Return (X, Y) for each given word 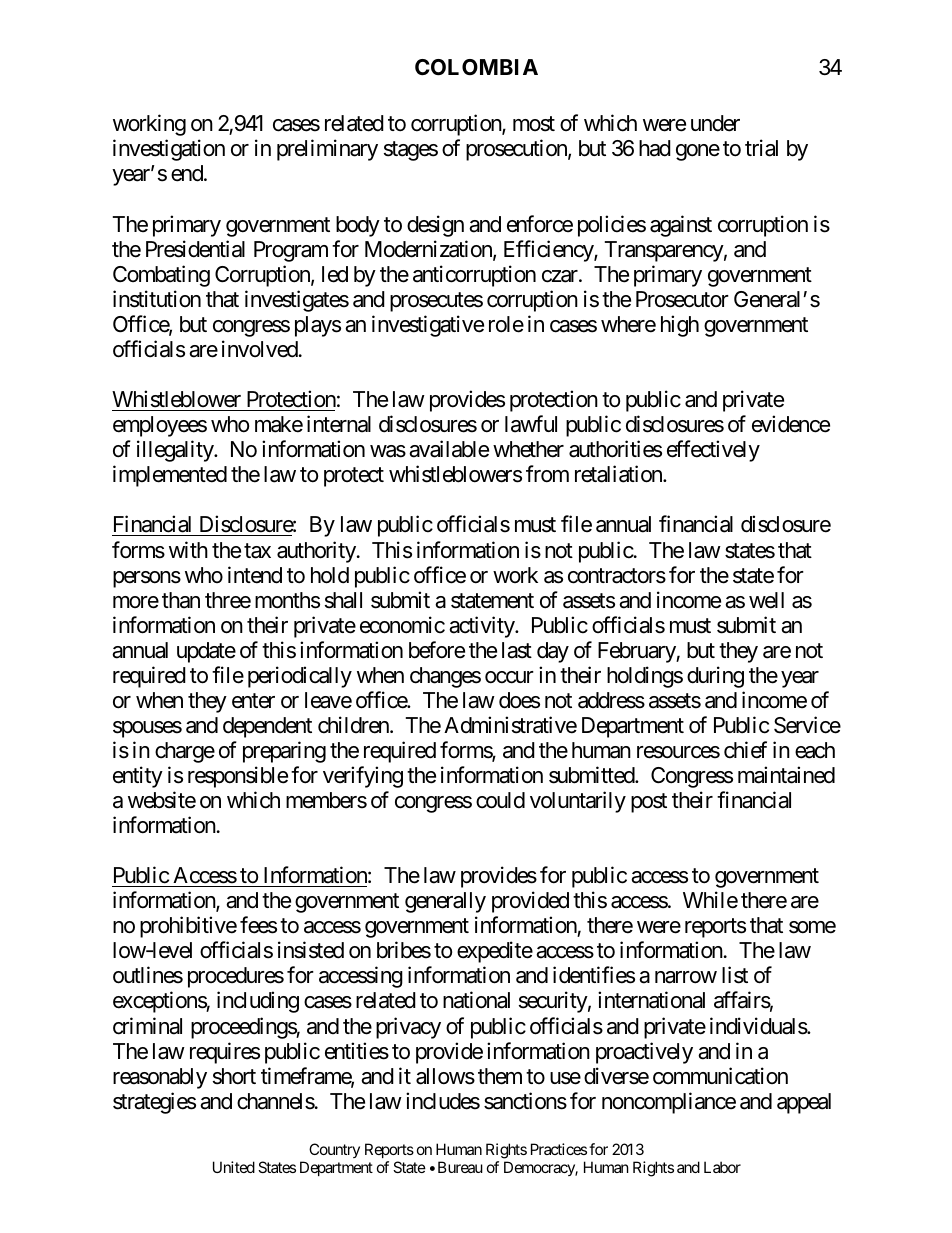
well (766, 600)
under (715, 123)
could (500, 800)
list (735, 975)
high (680, 326)
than (181, 600)
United (234, 1167)
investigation (169, 150)
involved (260, 349)
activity (482, 627)
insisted (311, 950)
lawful (531, 424)
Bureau (460, 1167)
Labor (722, 1167)
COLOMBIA (476, 67)
